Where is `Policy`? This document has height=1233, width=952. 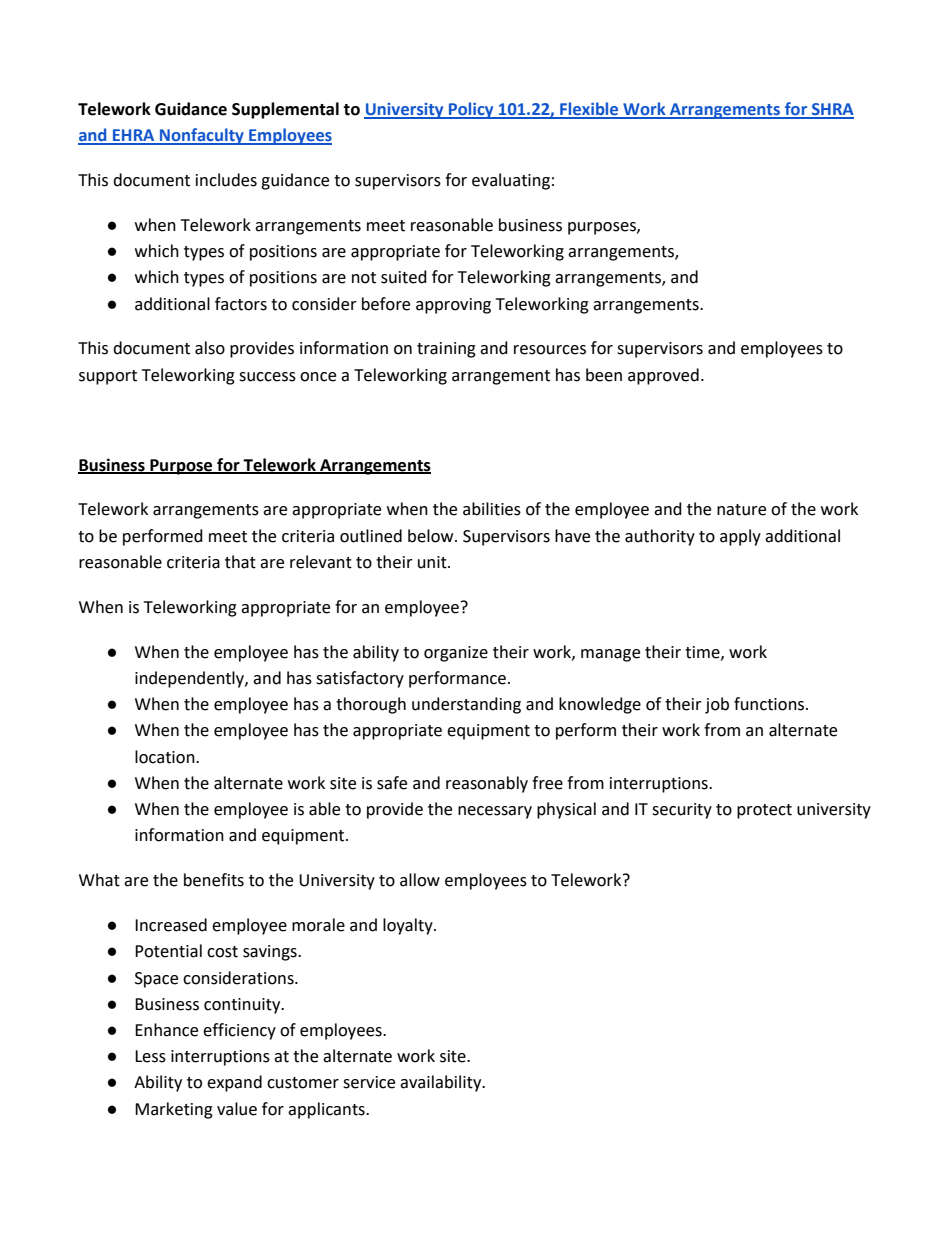
Policy is located at coordinates (471, 110).
